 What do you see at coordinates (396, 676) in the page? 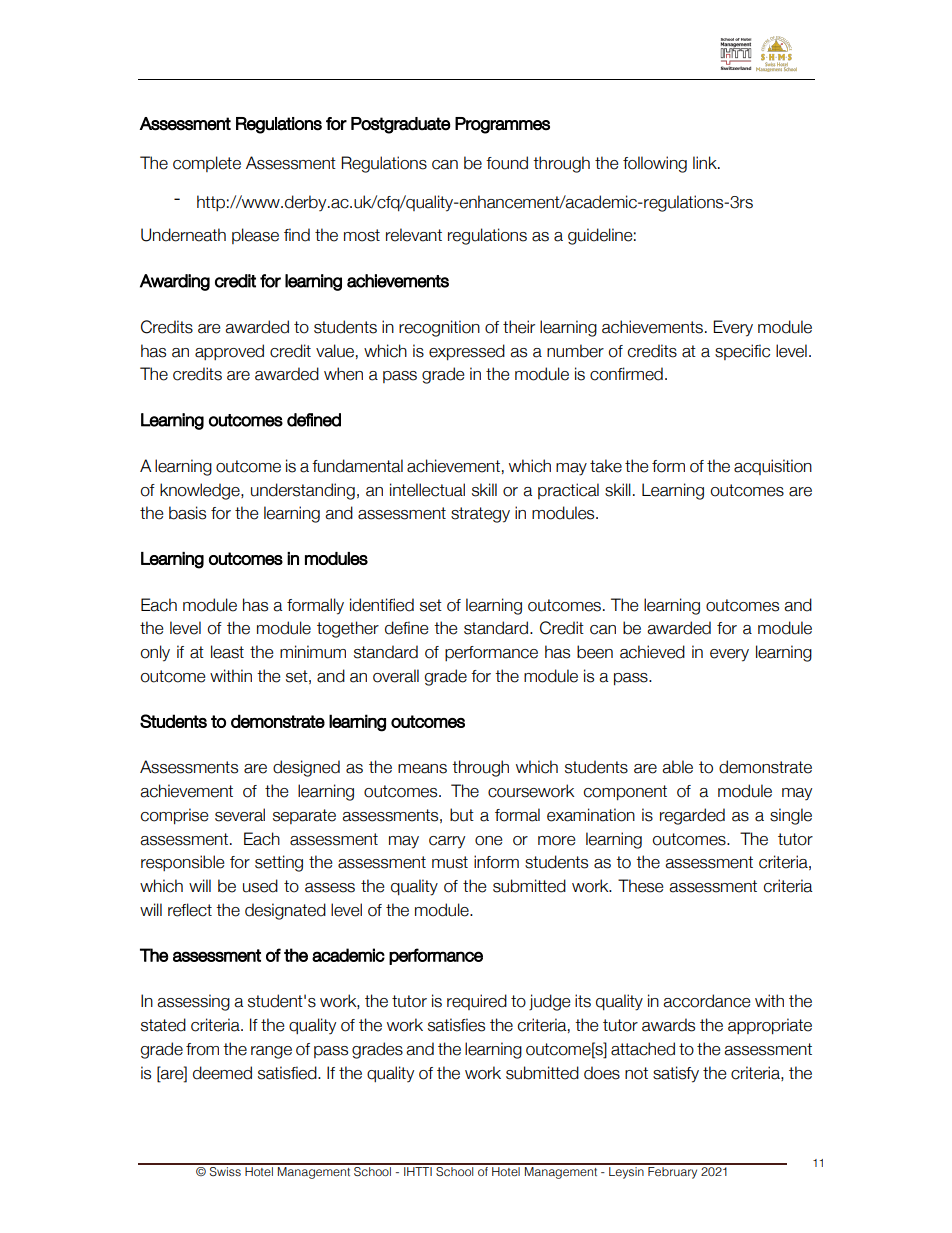
I see `overall` at bounding box center [396, 676].
